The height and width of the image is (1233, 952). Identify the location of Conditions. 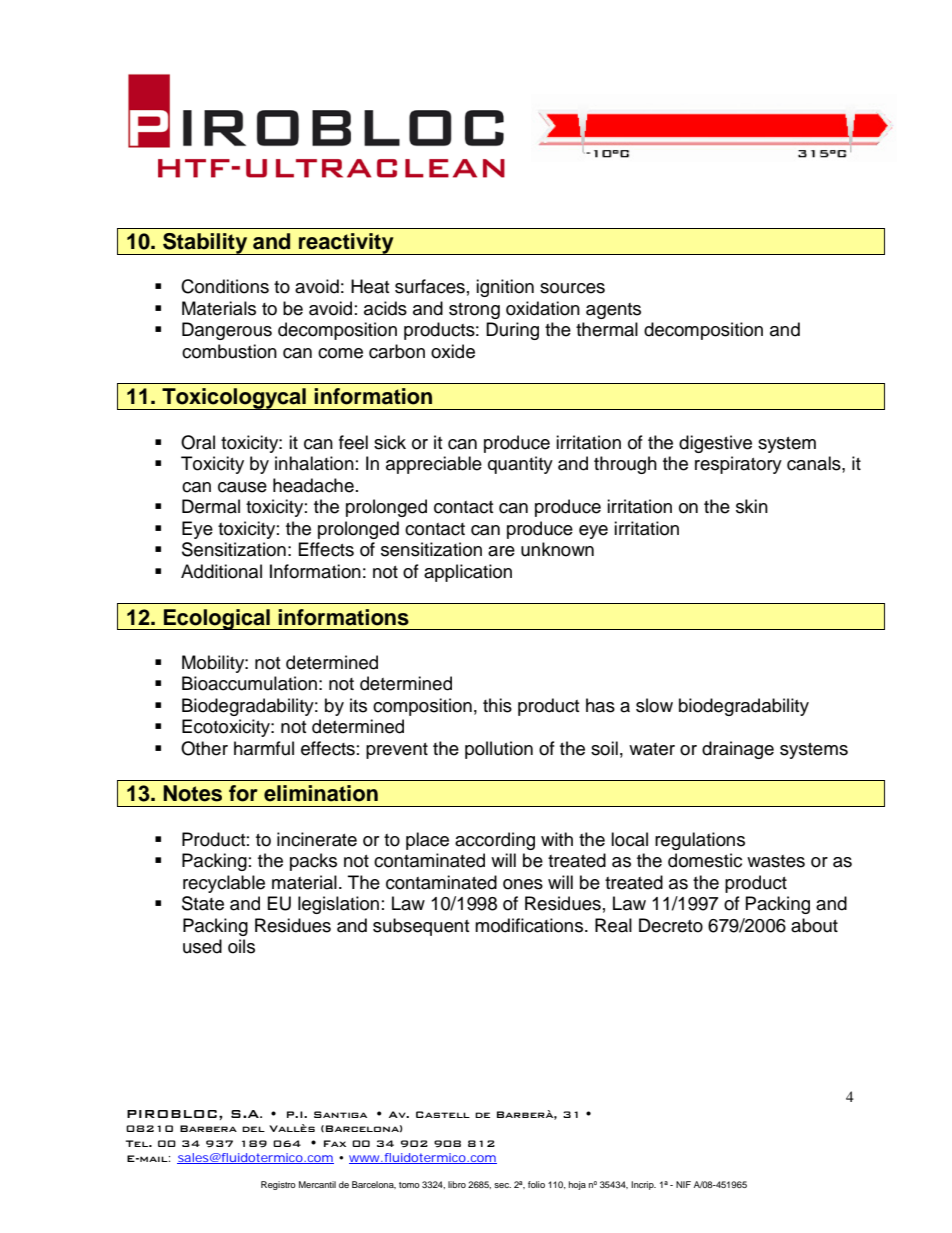
(225, 286).
